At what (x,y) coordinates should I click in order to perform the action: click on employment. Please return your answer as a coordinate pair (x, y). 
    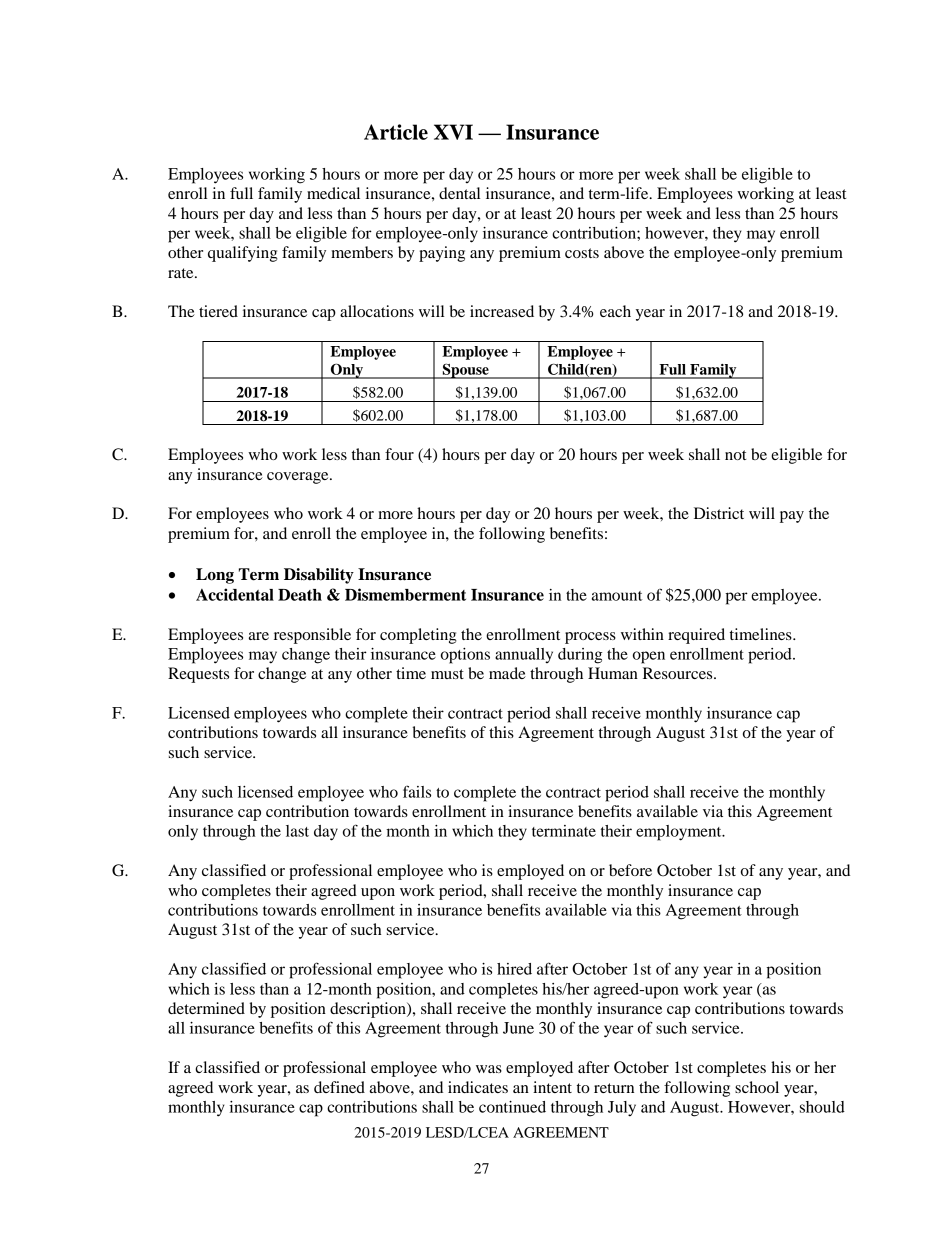
    Looking at the image, I should click on (680, 833).
